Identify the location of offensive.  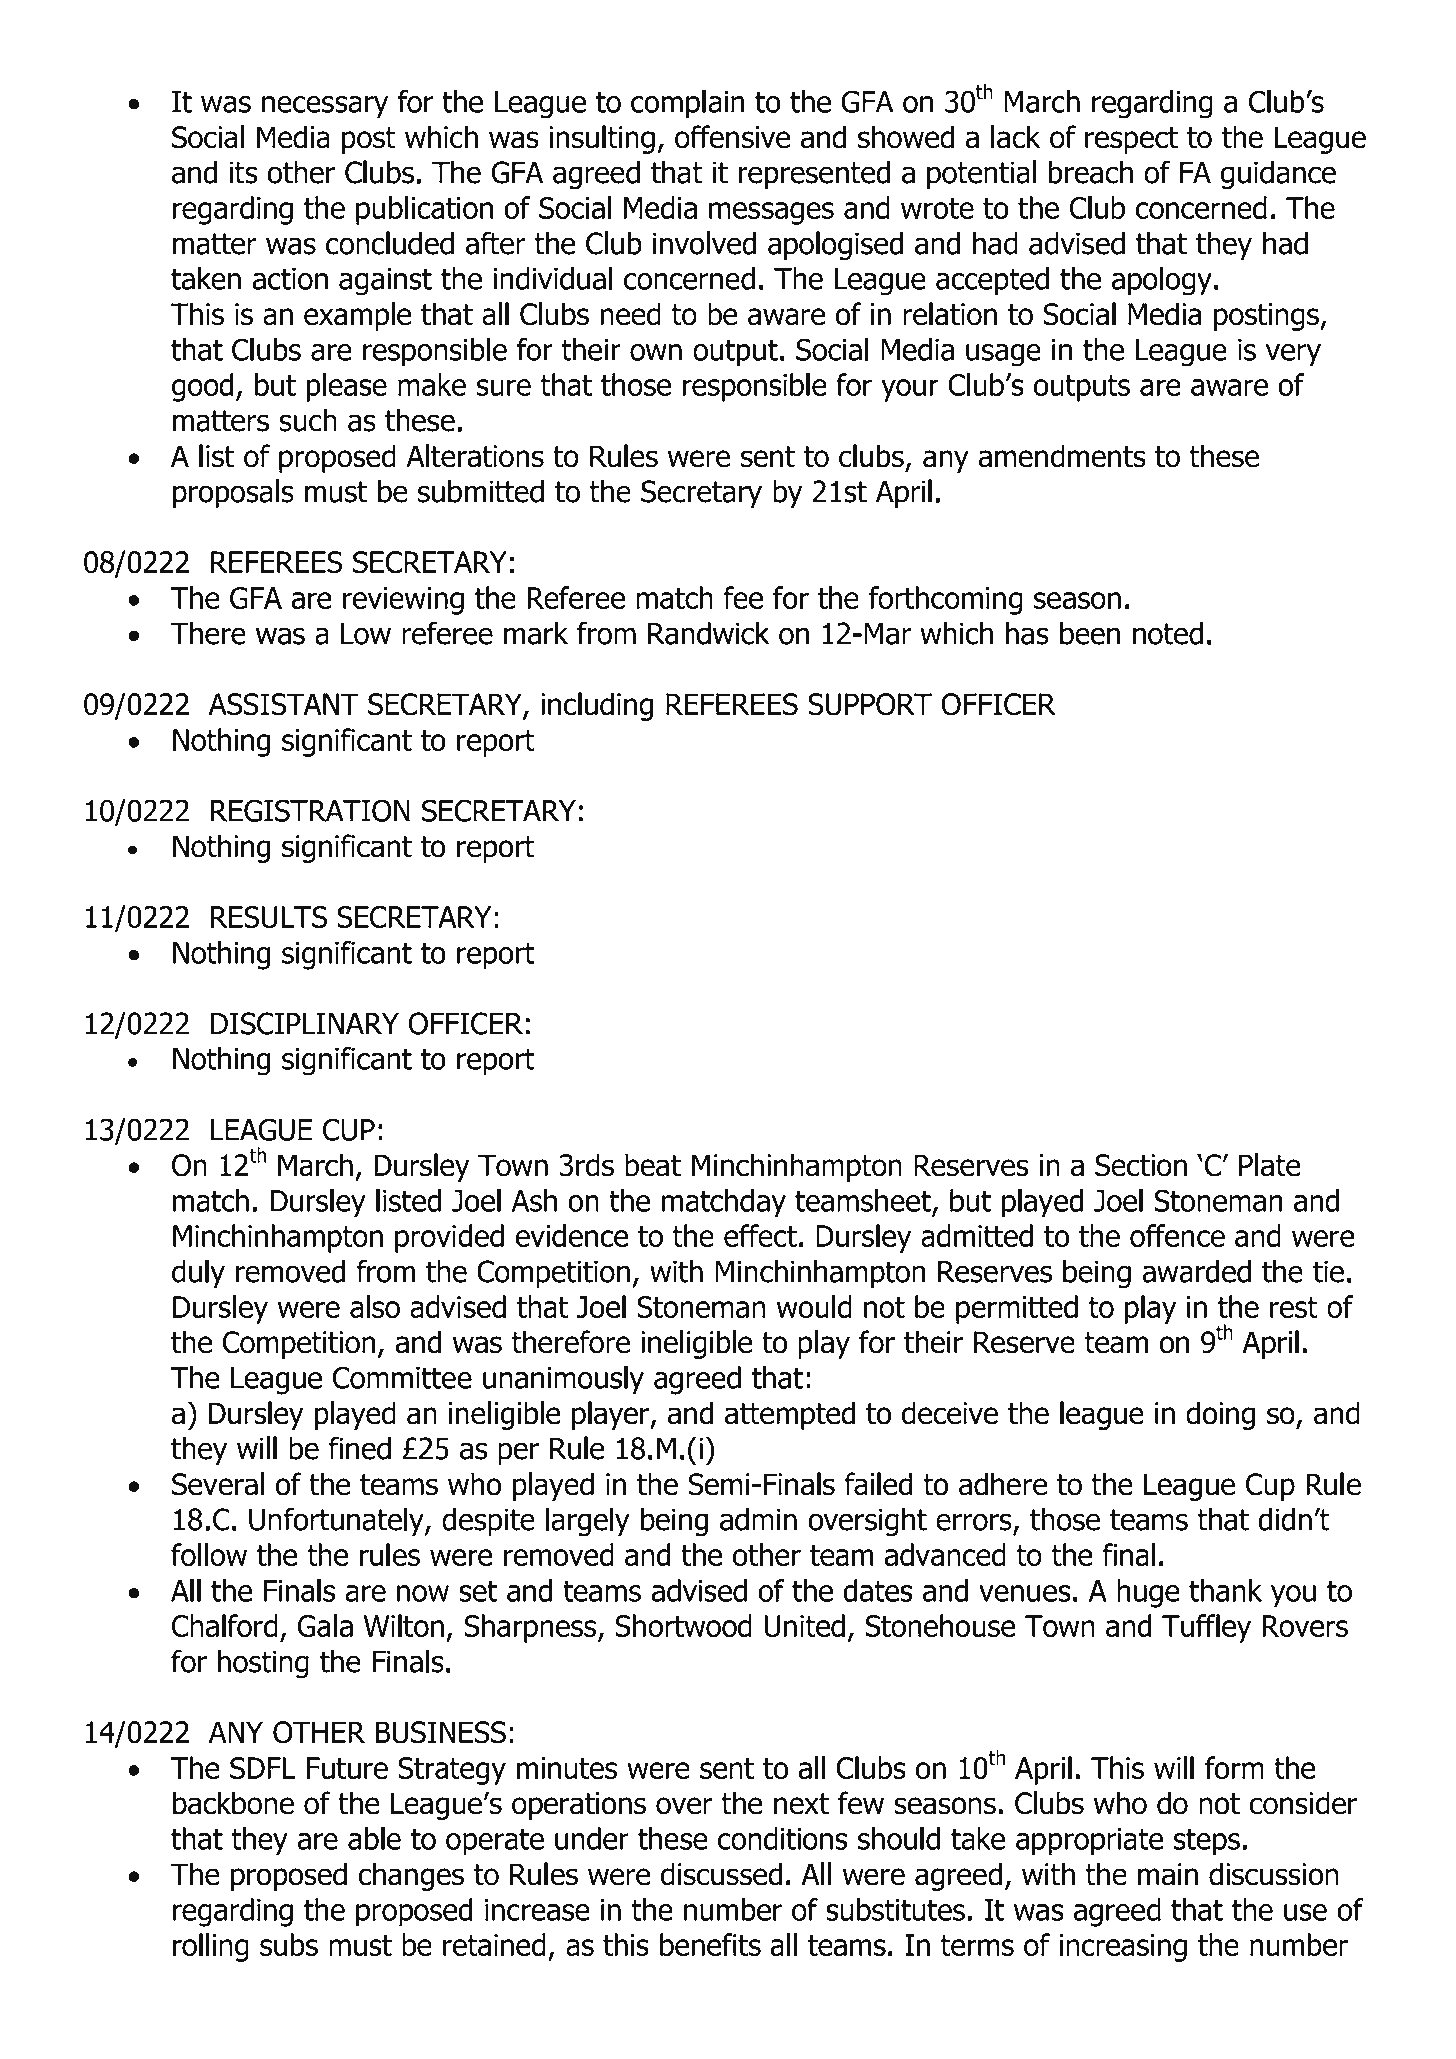
(732, 137).
